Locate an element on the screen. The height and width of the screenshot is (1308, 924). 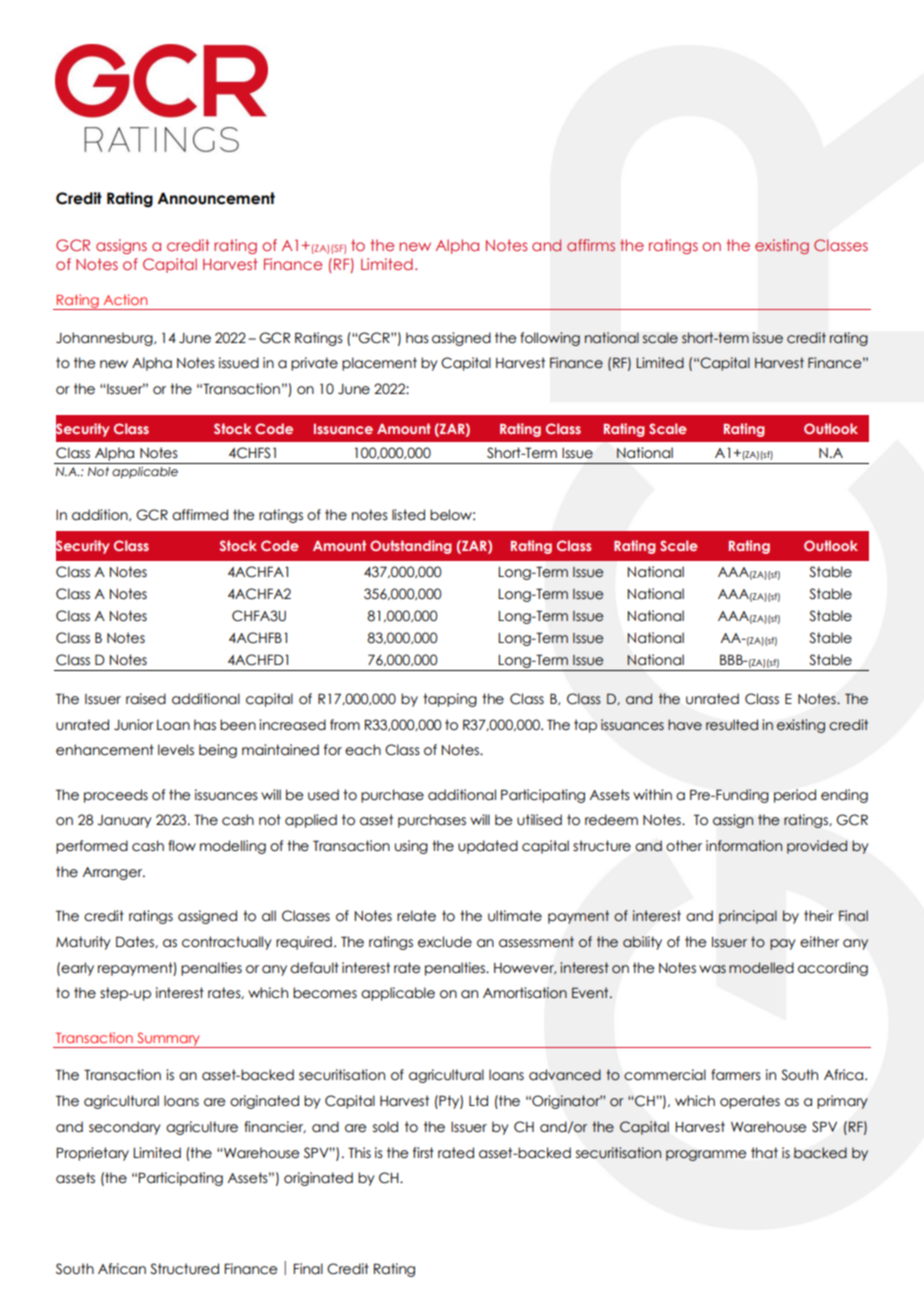
Ltd is located at coordinates (478, 1100).
